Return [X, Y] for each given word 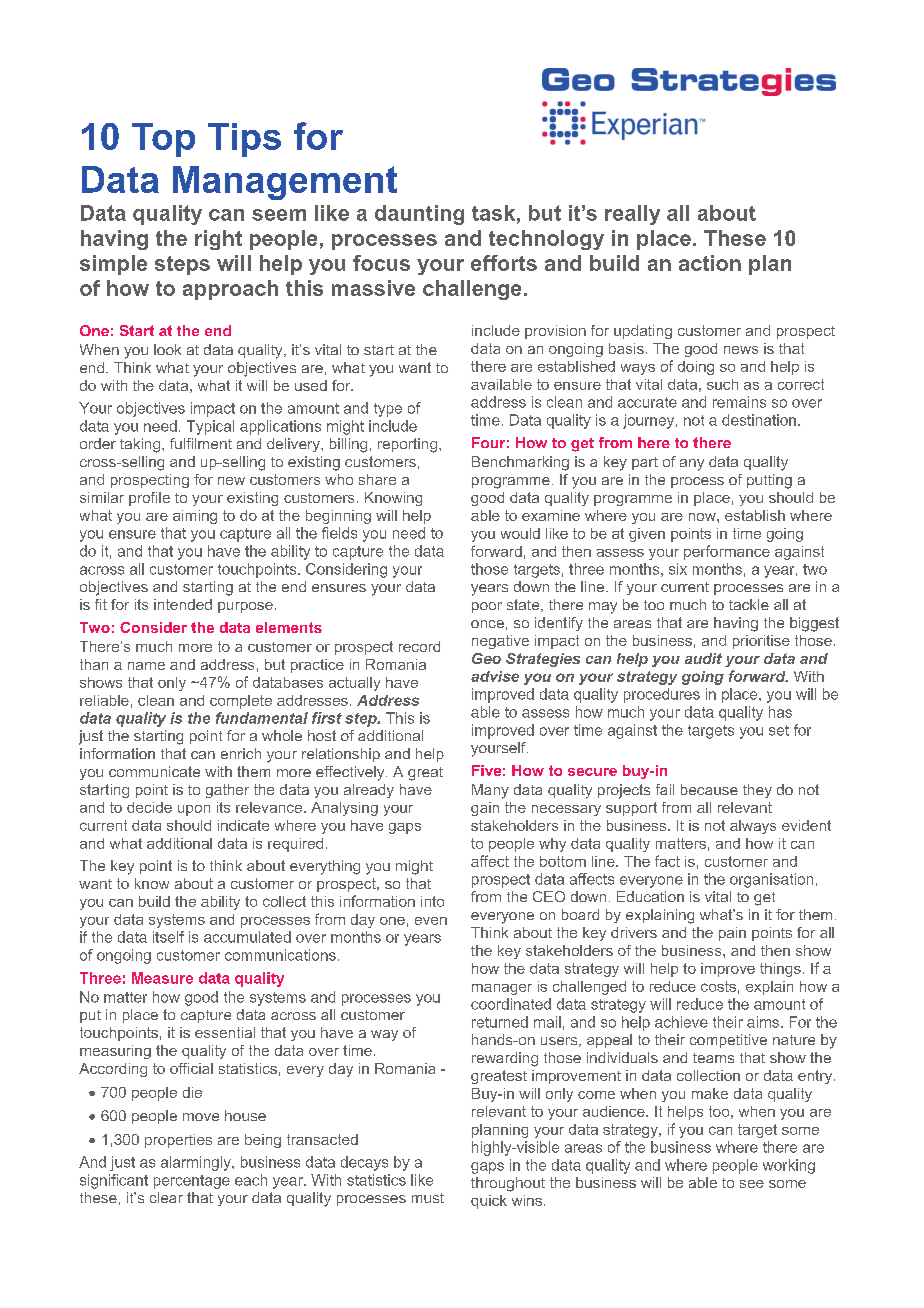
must [428, 1198]
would [520, 533]
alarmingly [197, 1163]
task [493, 213]
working [789, 1166]
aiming [195, 517]
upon [194, 810]
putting [769, 481]
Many [490, 791]
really [632, 215]
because [709, 789]
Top [163, 140]
